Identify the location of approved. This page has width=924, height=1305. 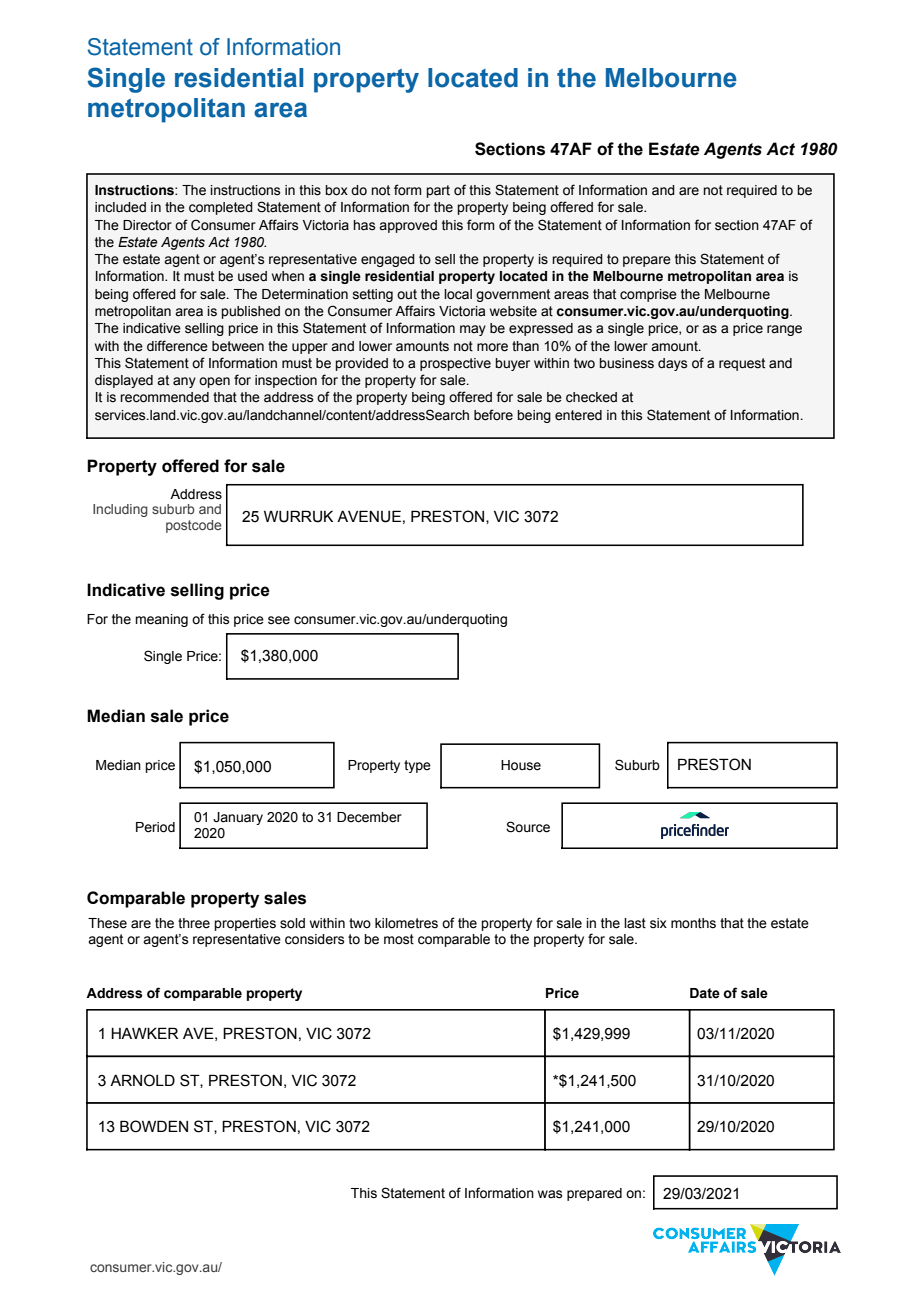
(408, 226).
